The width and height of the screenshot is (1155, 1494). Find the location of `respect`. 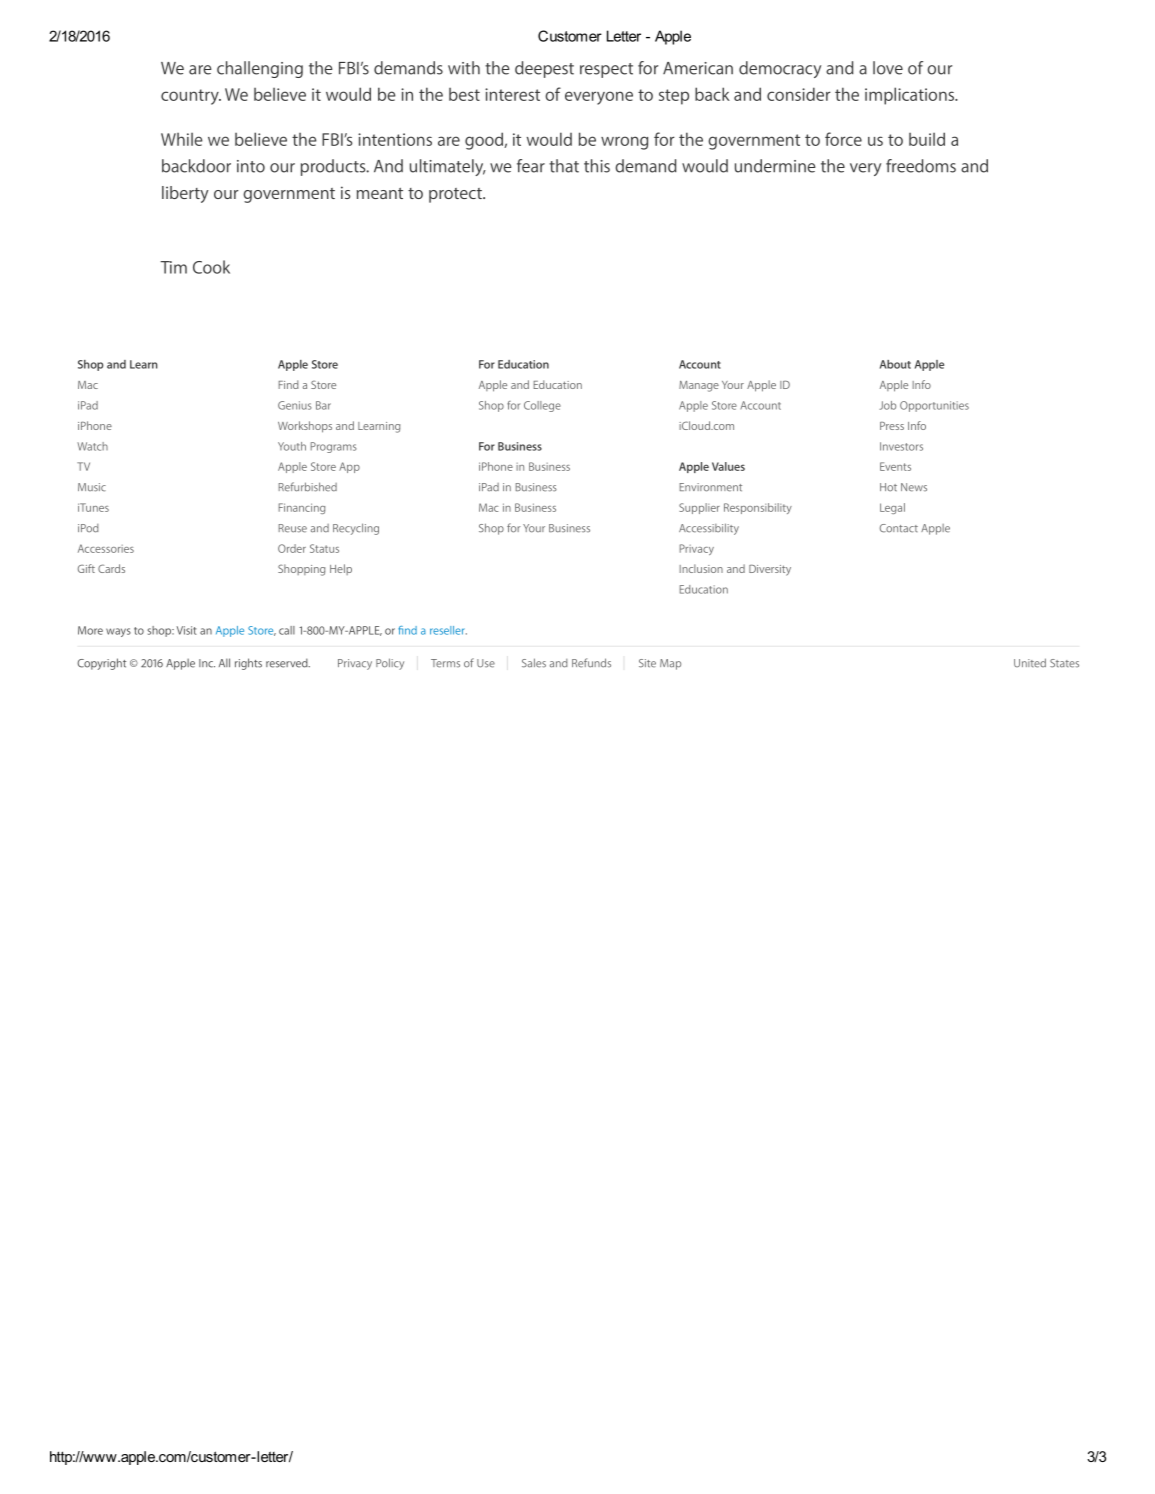

respect is located at coordinates (606, 70).
